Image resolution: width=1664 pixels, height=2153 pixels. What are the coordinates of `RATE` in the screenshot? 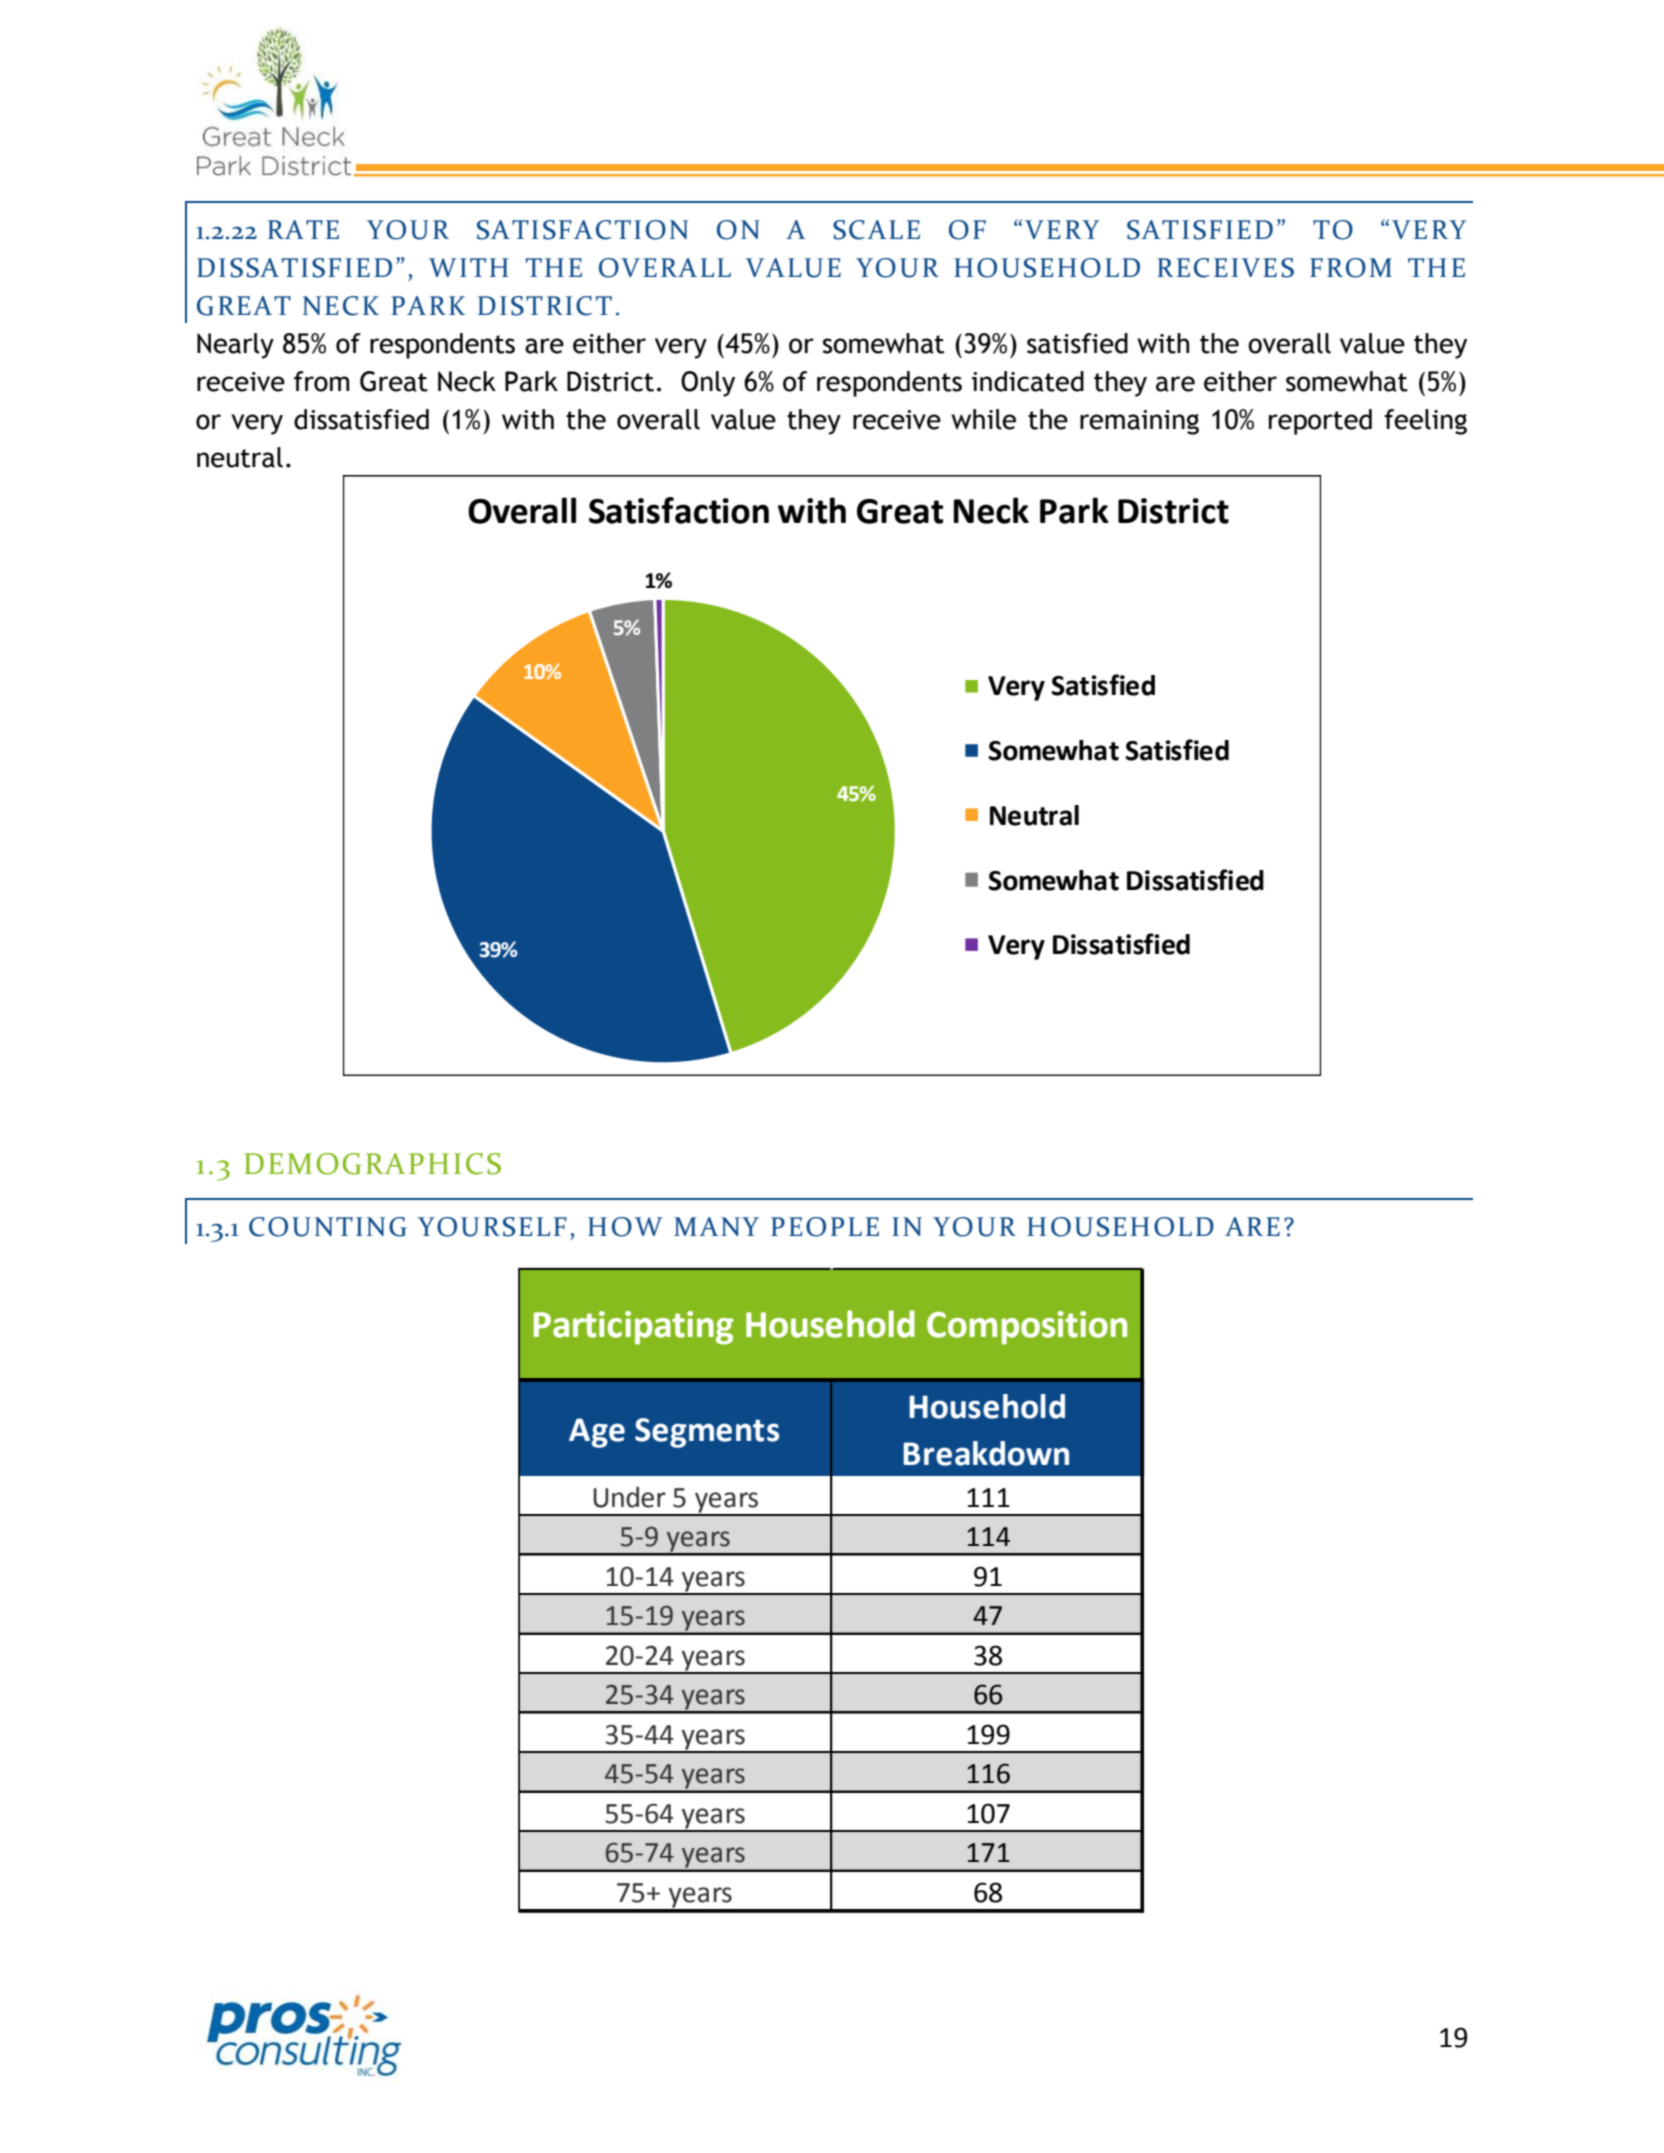 It's located at (303, 229).
